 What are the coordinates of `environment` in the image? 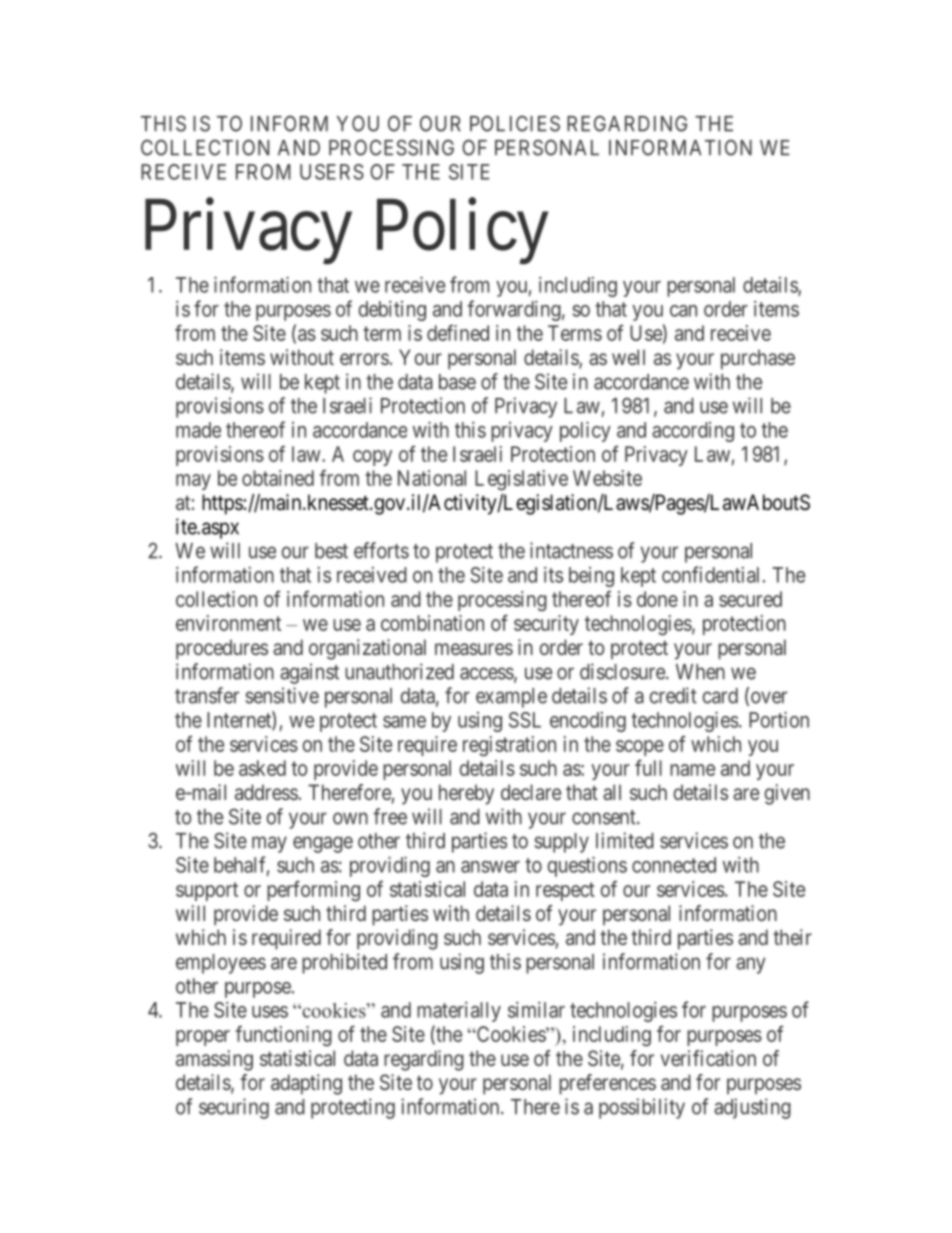 It's located at (228, 623).
